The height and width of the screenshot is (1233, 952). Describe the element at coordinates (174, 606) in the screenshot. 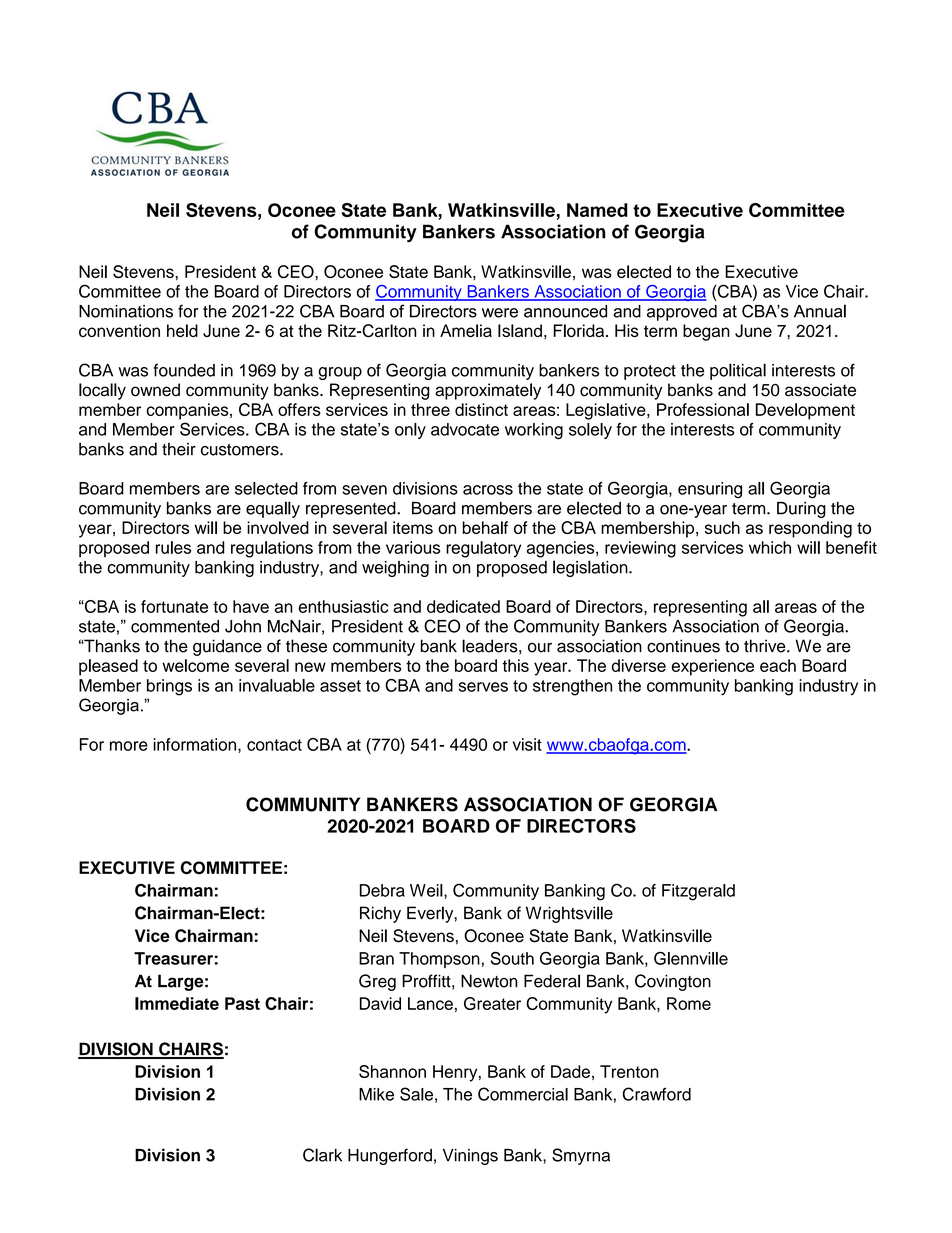

I see `fortunate` at that location.
